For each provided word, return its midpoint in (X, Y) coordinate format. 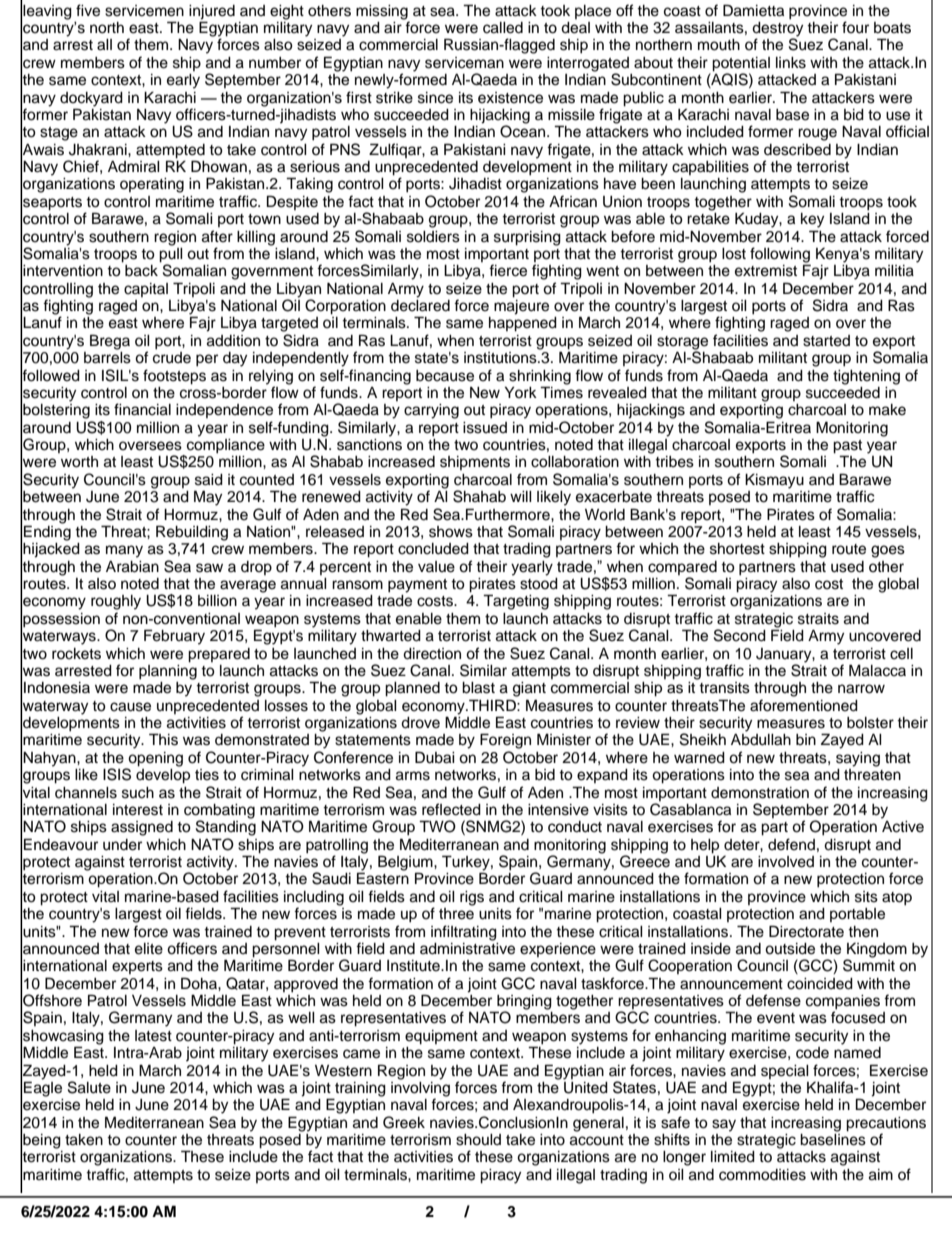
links (791, 63)
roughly (116, 602)
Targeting (516, 602)
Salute (89, 1087)
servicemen (144, 11)
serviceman (464, 63)
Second (740, 635)
